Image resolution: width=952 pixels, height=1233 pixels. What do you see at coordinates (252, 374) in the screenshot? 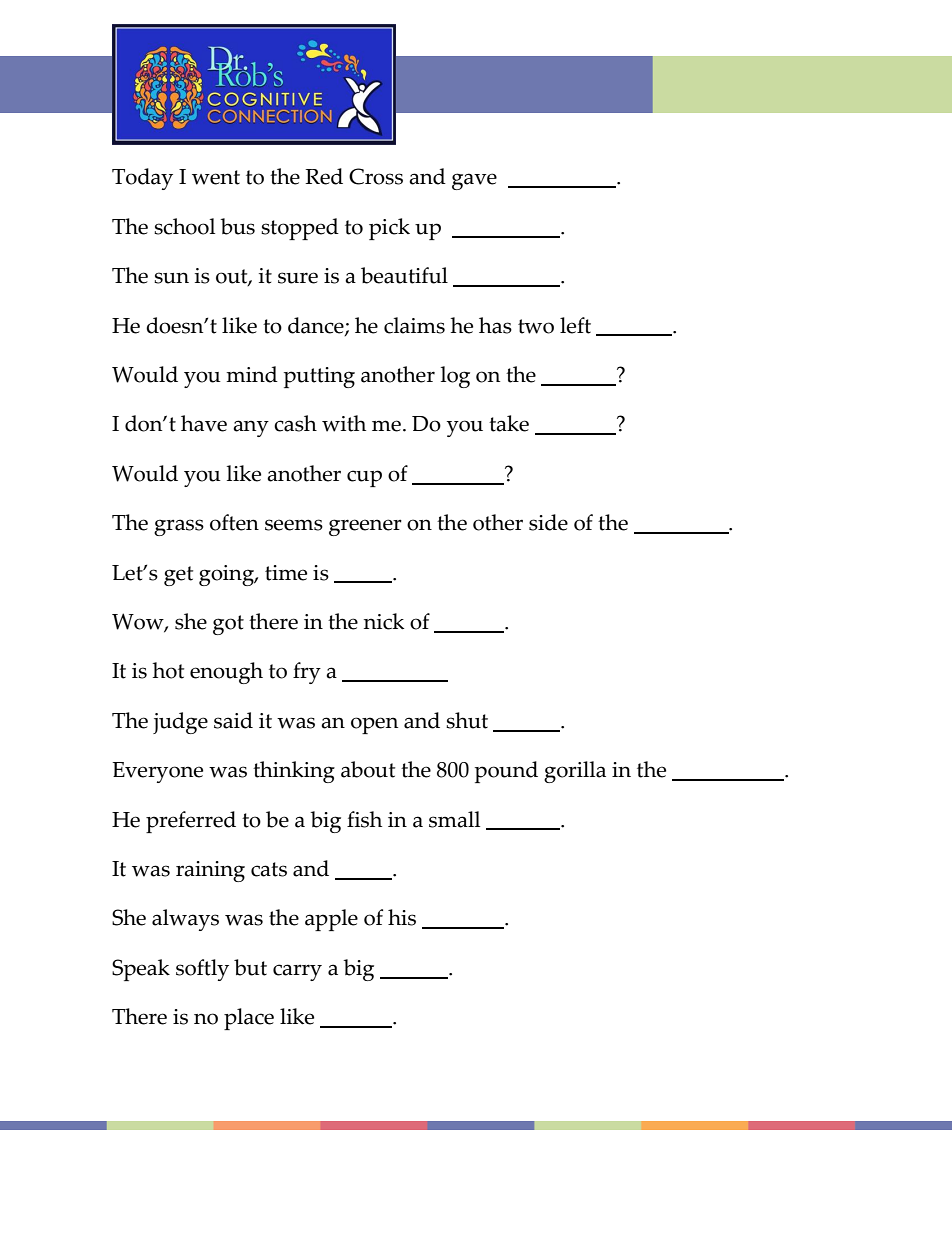
I see `mind` at bounding box center [252, 374].
